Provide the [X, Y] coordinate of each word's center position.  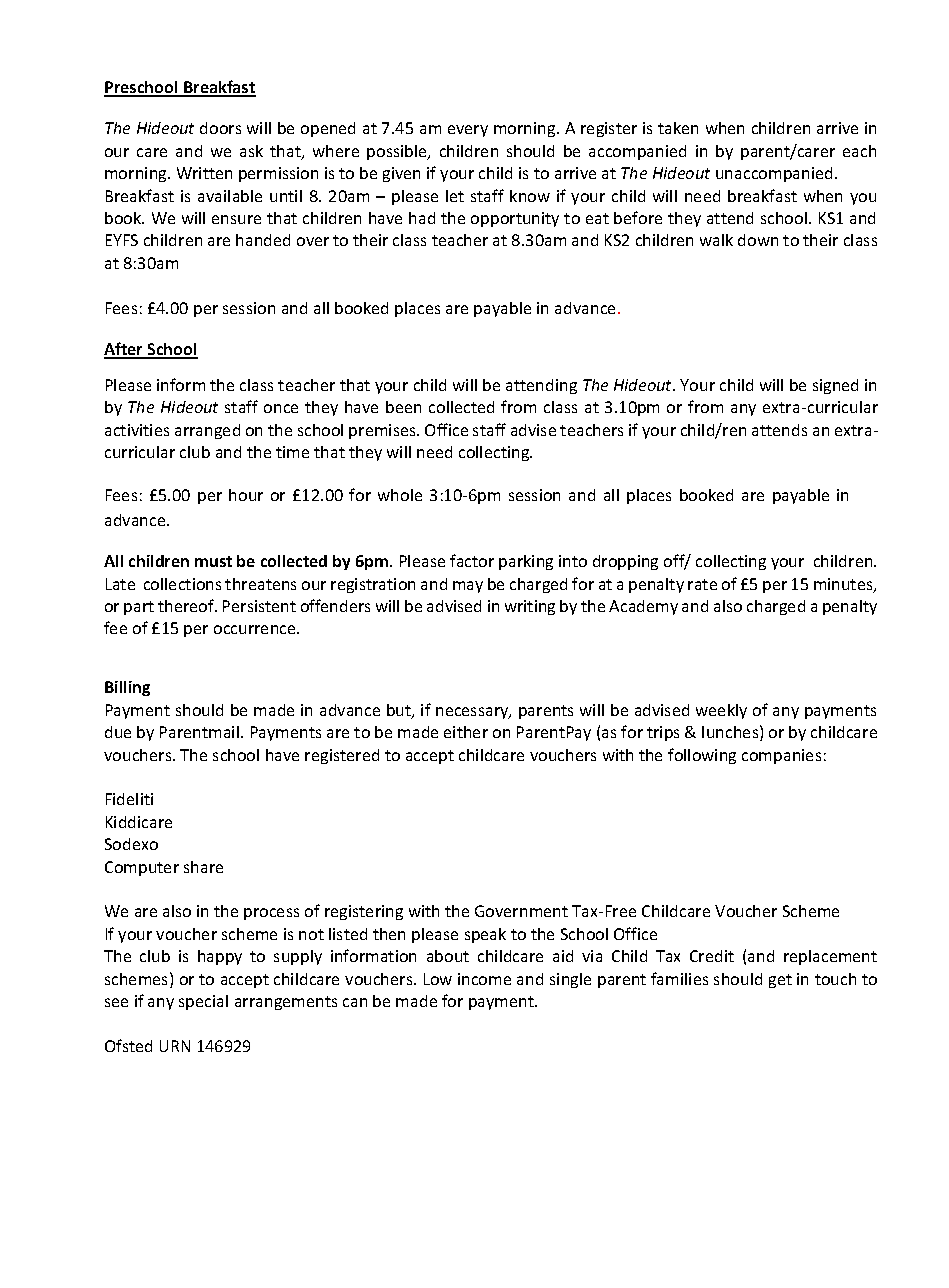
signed [835, 386]
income [484, 979]
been [403, 407]
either [466, 732]
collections [182, 584]
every [468, 131]
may [468, 587]
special [203, 1002]
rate [702, 584]
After [125, 350]
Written [204, 173]
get [780, 981]
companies [781, 756]
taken [678, 128]
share [203, 867]
